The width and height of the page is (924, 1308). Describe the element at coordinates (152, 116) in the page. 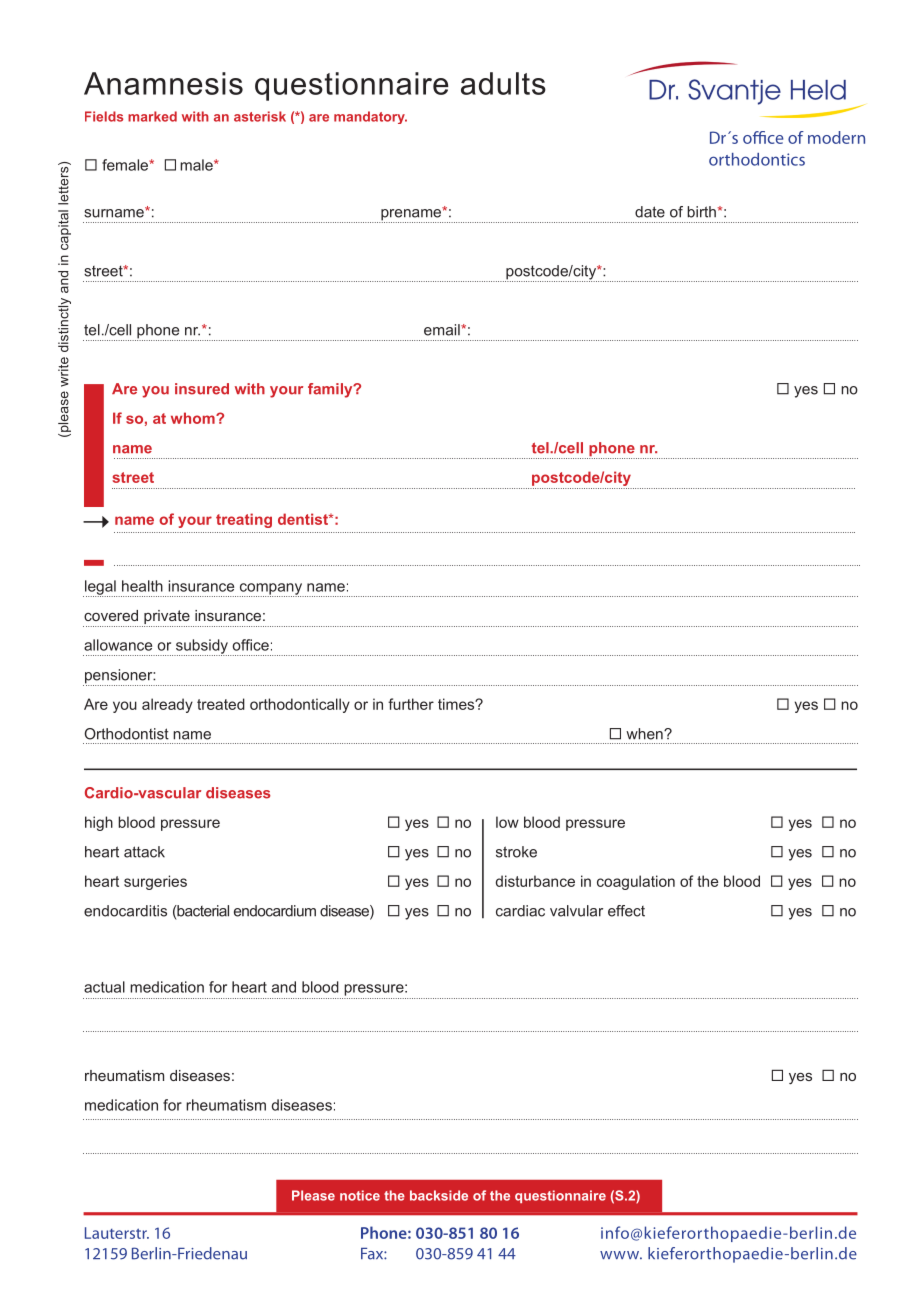

I see `marked` at that location.
